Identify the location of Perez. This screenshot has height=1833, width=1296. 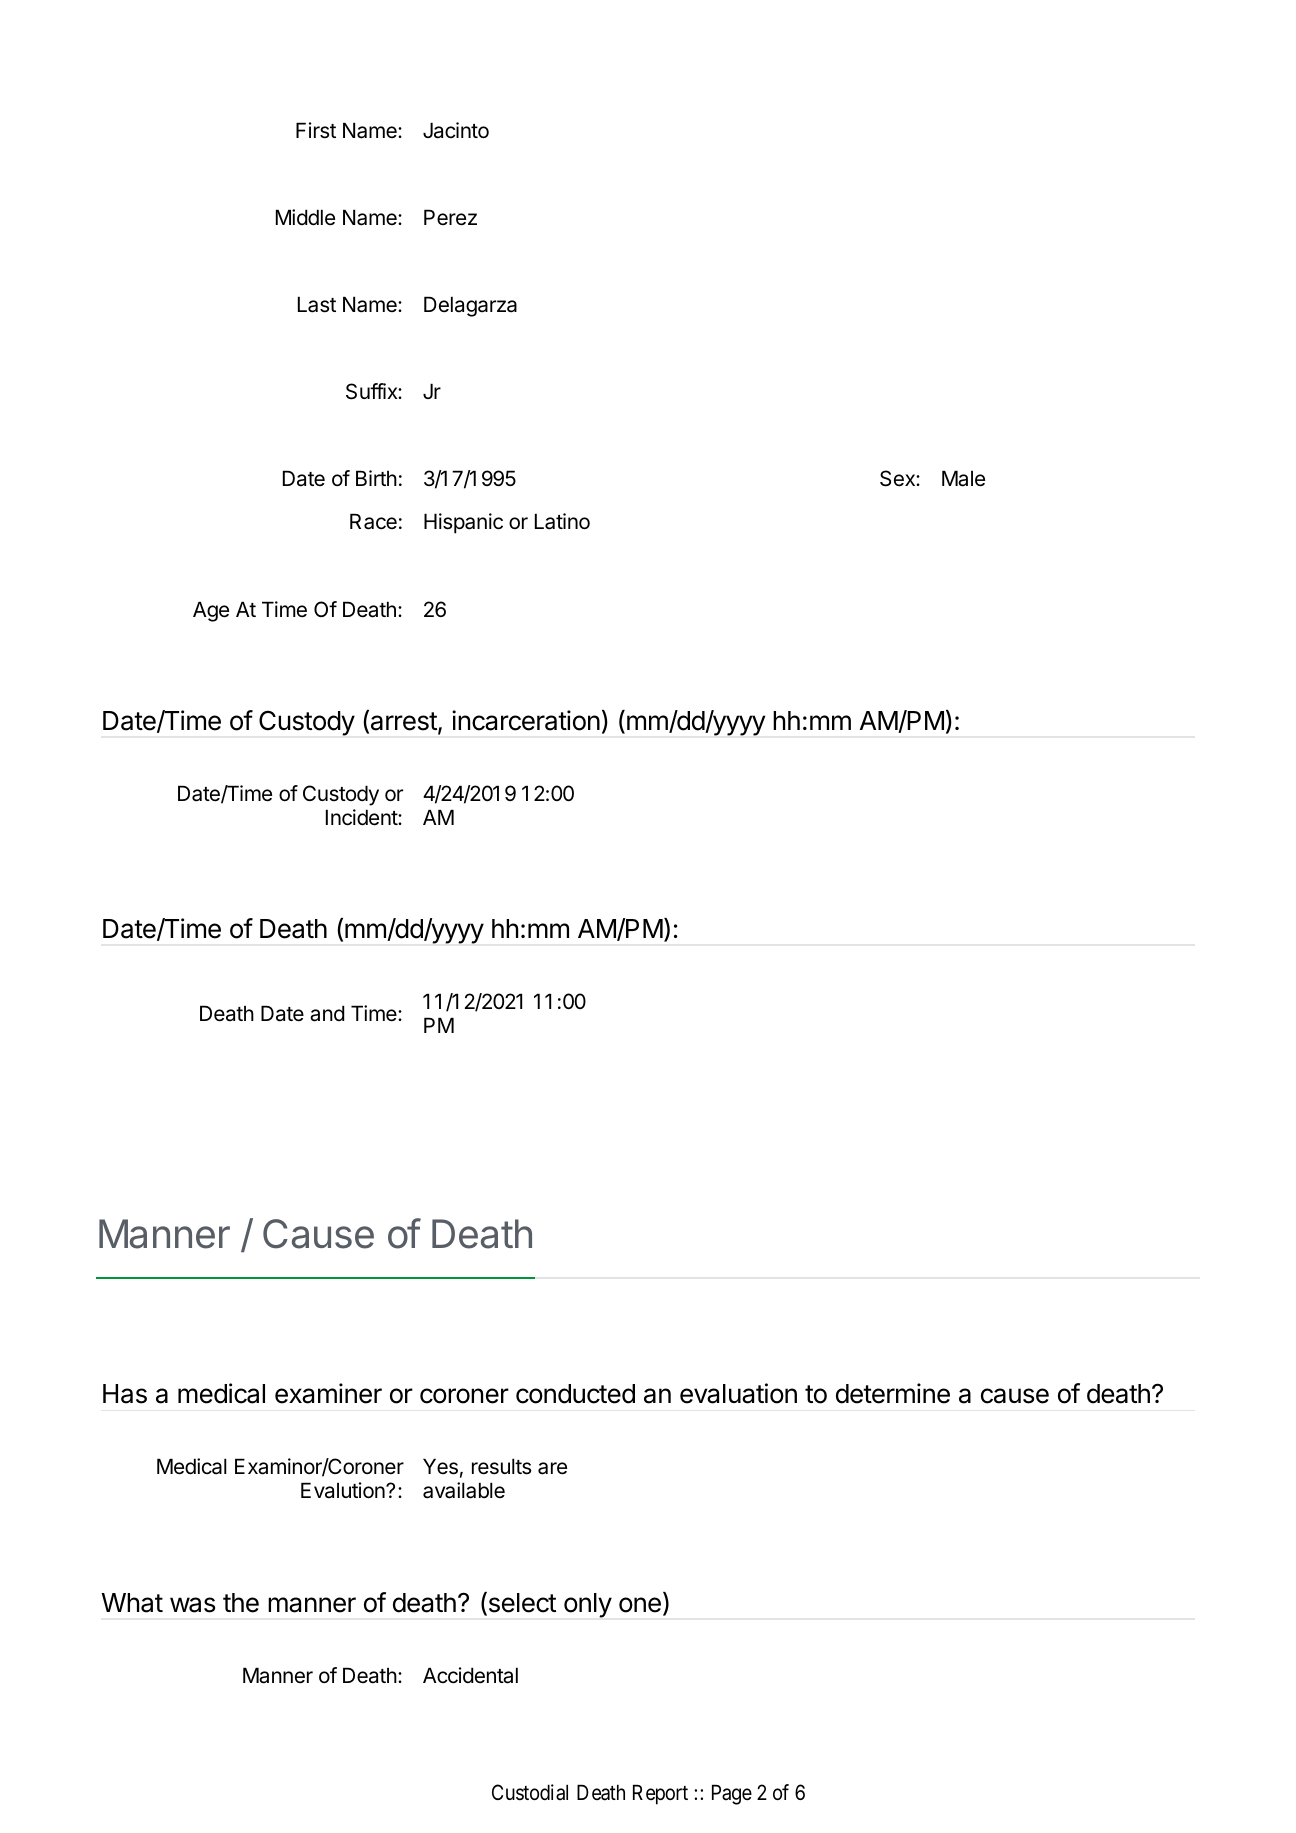
(450, 217).
